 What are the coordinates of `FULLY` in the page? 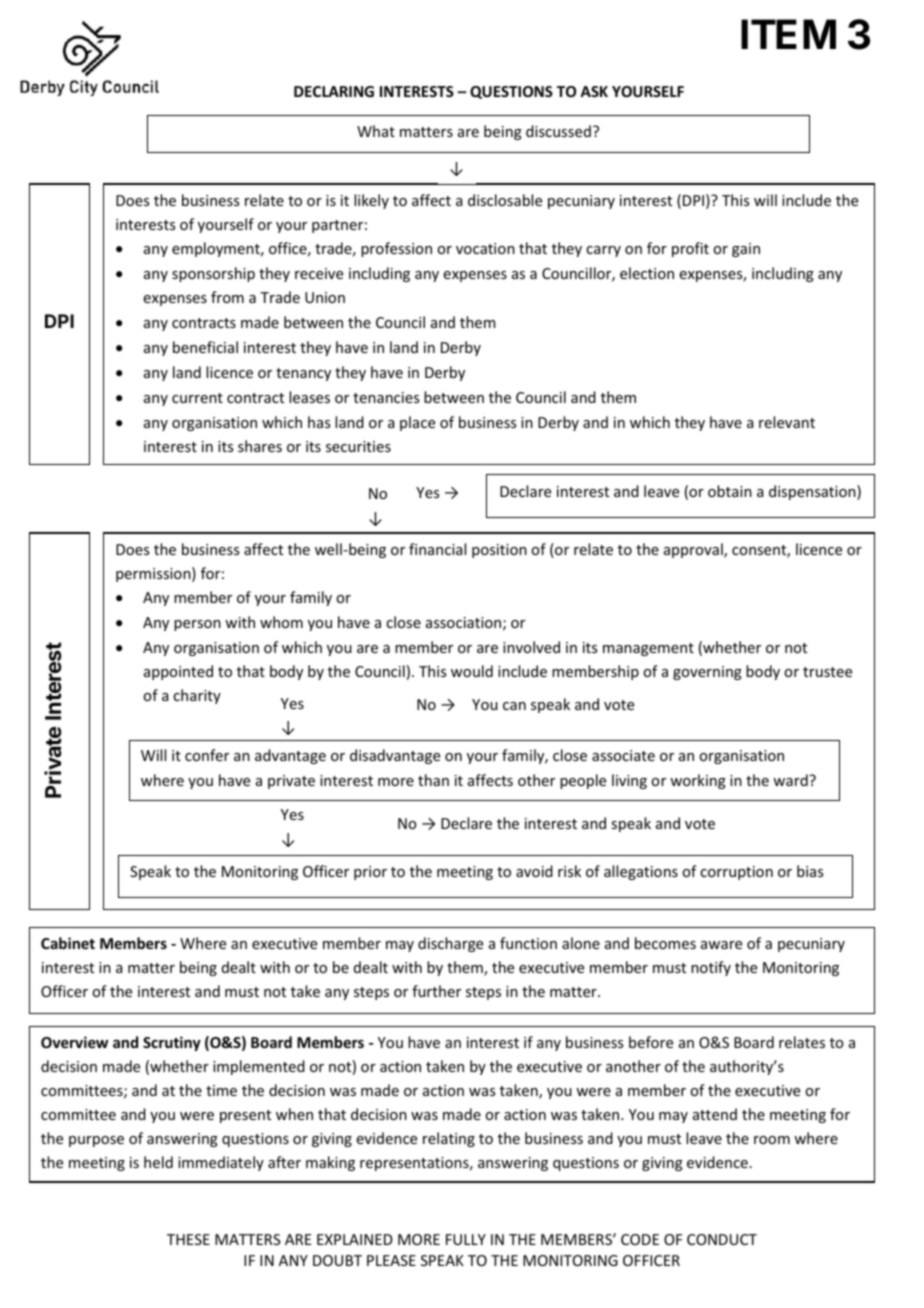 It's located at (466, 1239).
